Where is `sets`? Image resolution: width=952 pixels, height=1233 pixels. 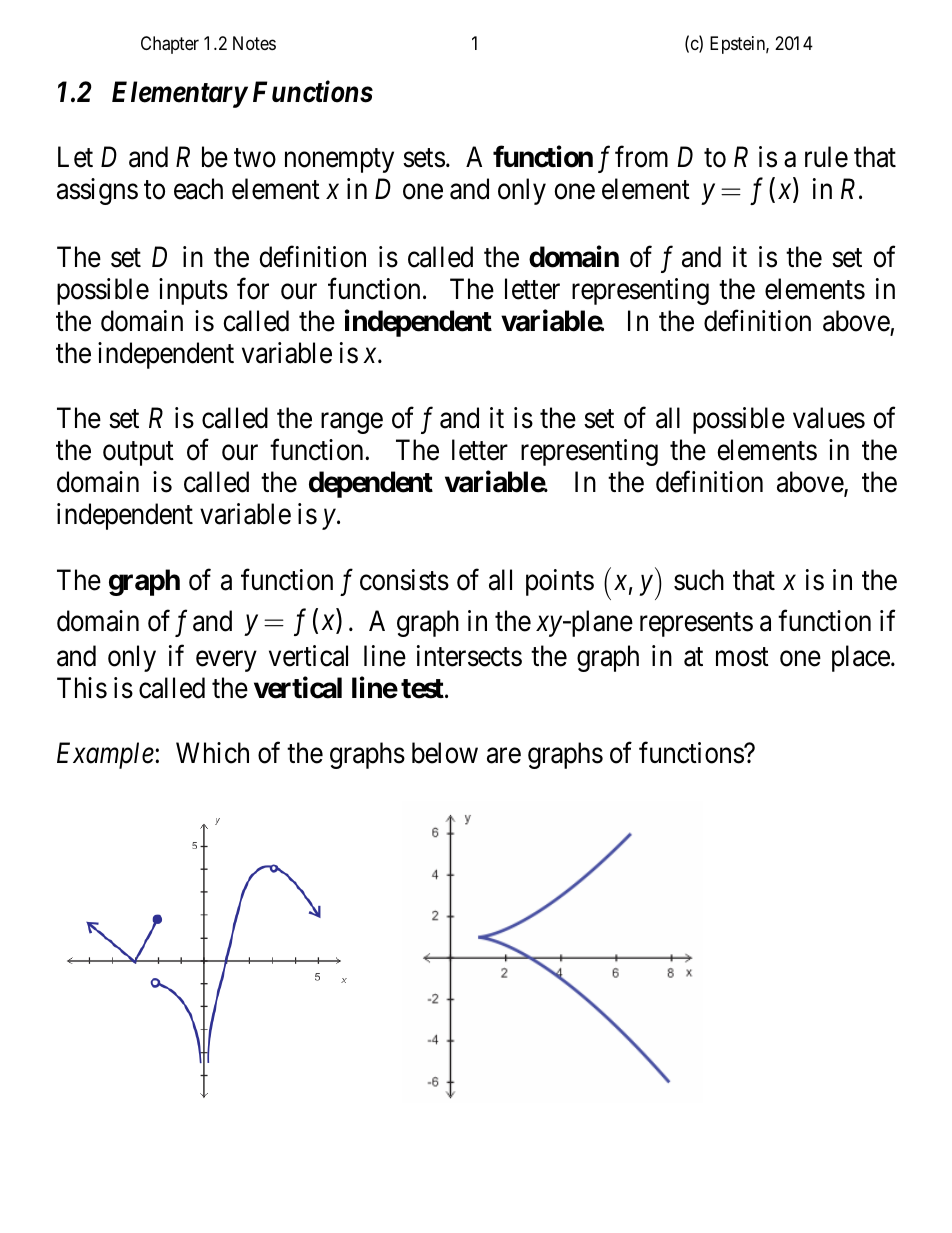 sets is located at coordinates (424, 158).
